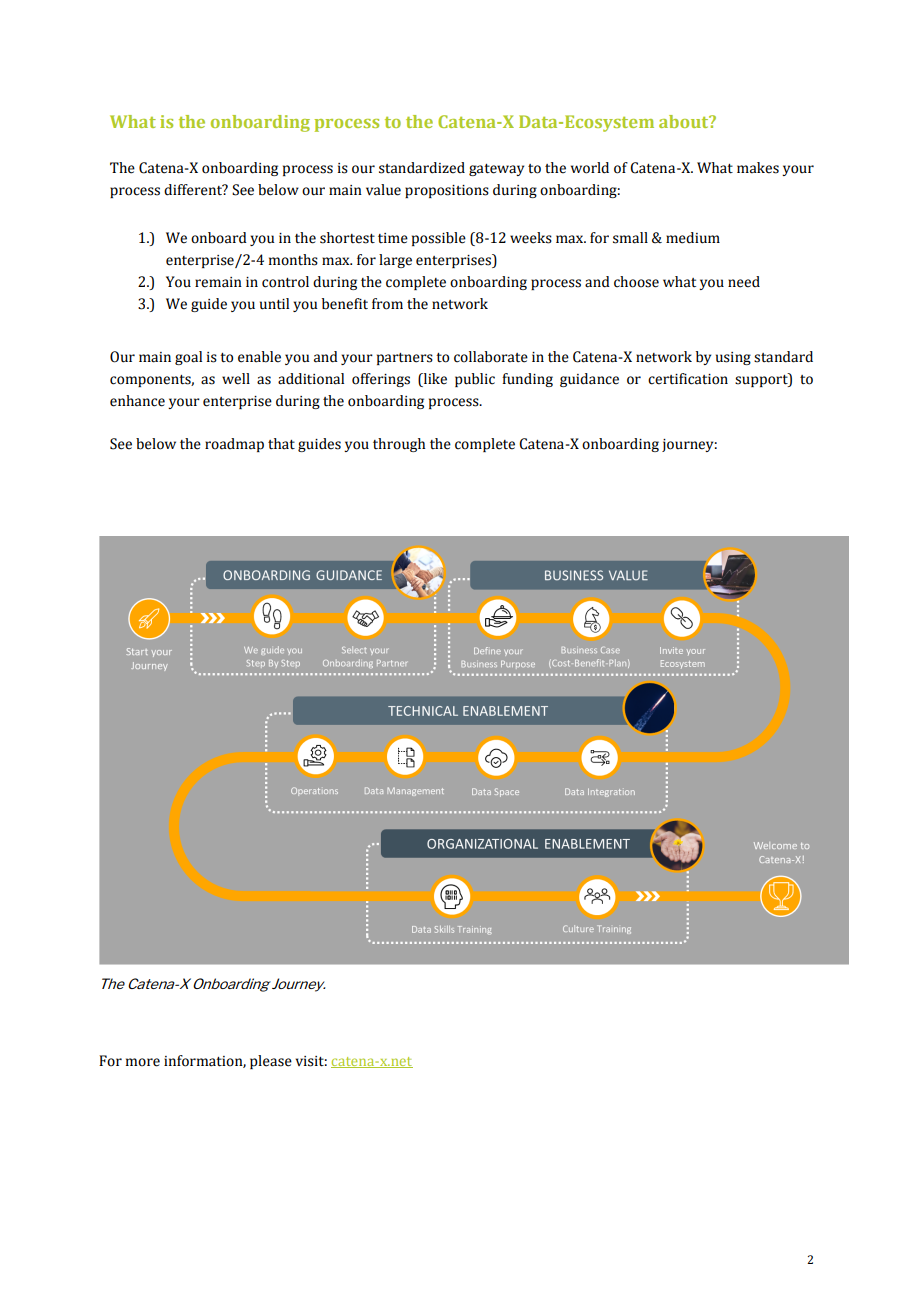  What do you see at coordinates (589, 380) in the document?
I see `guidance` at bounding box center [589, 380].
